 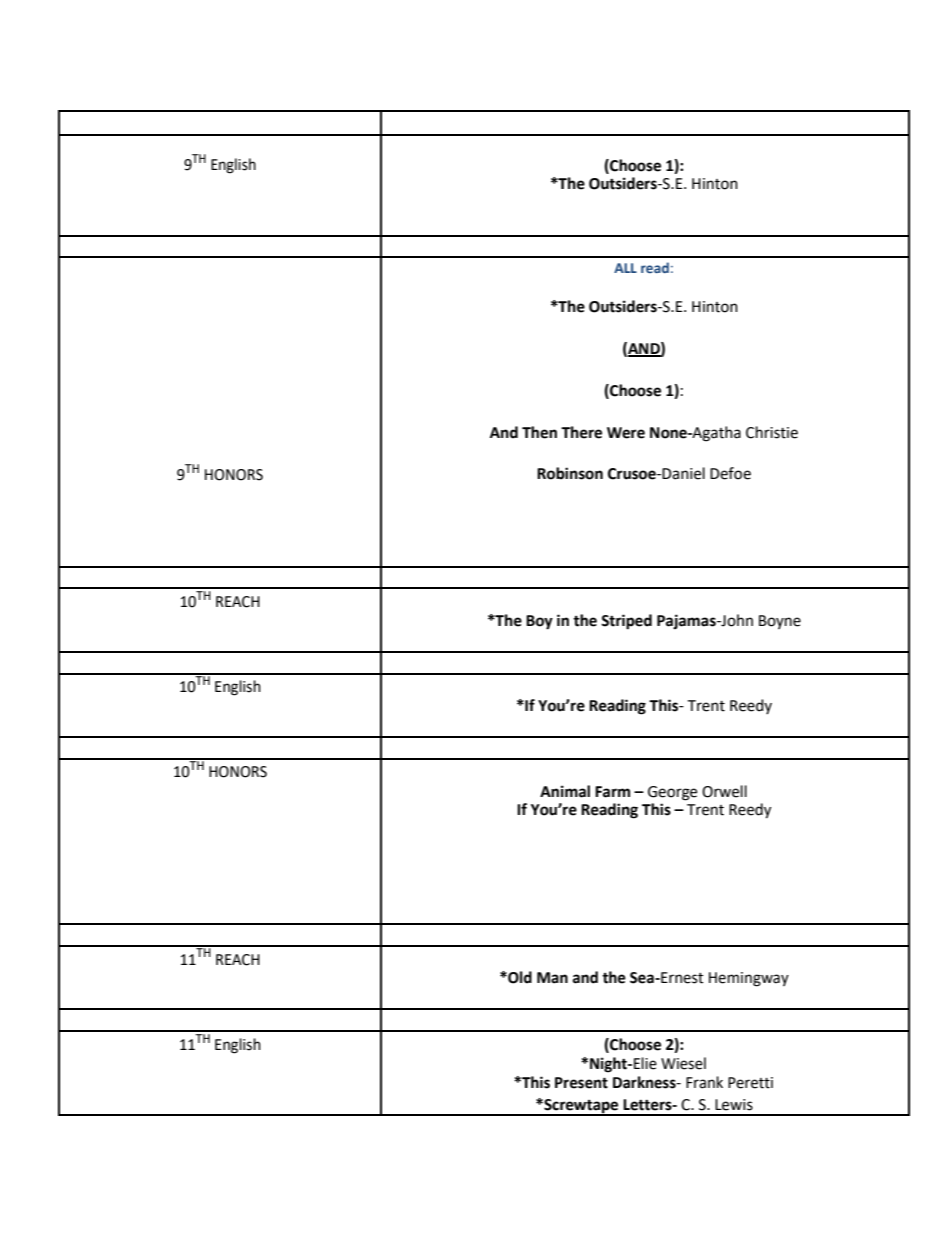 What do you see at coordinates (626, 622) in the screenshot?
I see `Striped` at bounding box center [626, 622].
